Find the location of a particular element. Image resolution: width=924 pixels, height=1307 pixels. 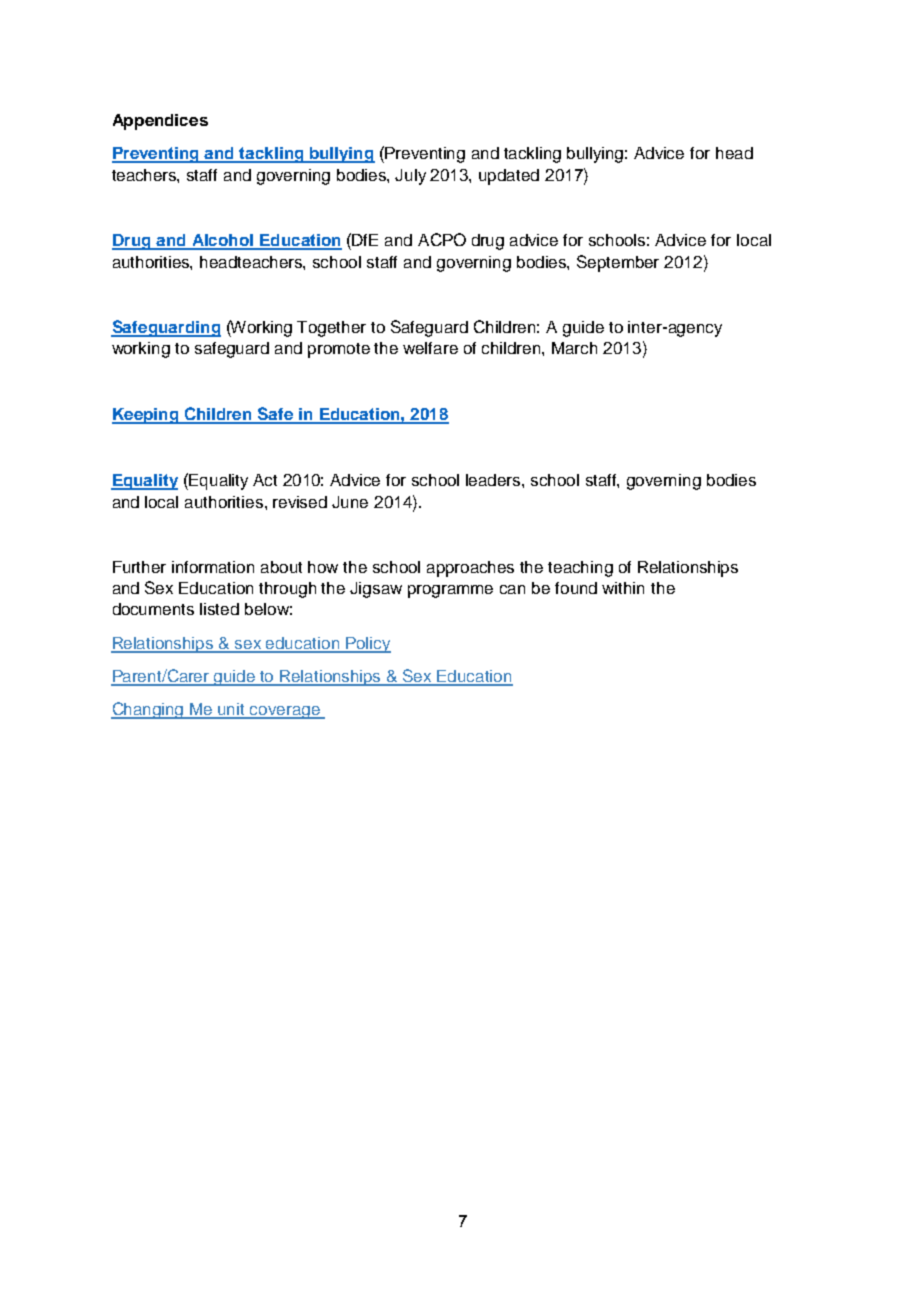

Keeping is located at coordinates (146, 416).
